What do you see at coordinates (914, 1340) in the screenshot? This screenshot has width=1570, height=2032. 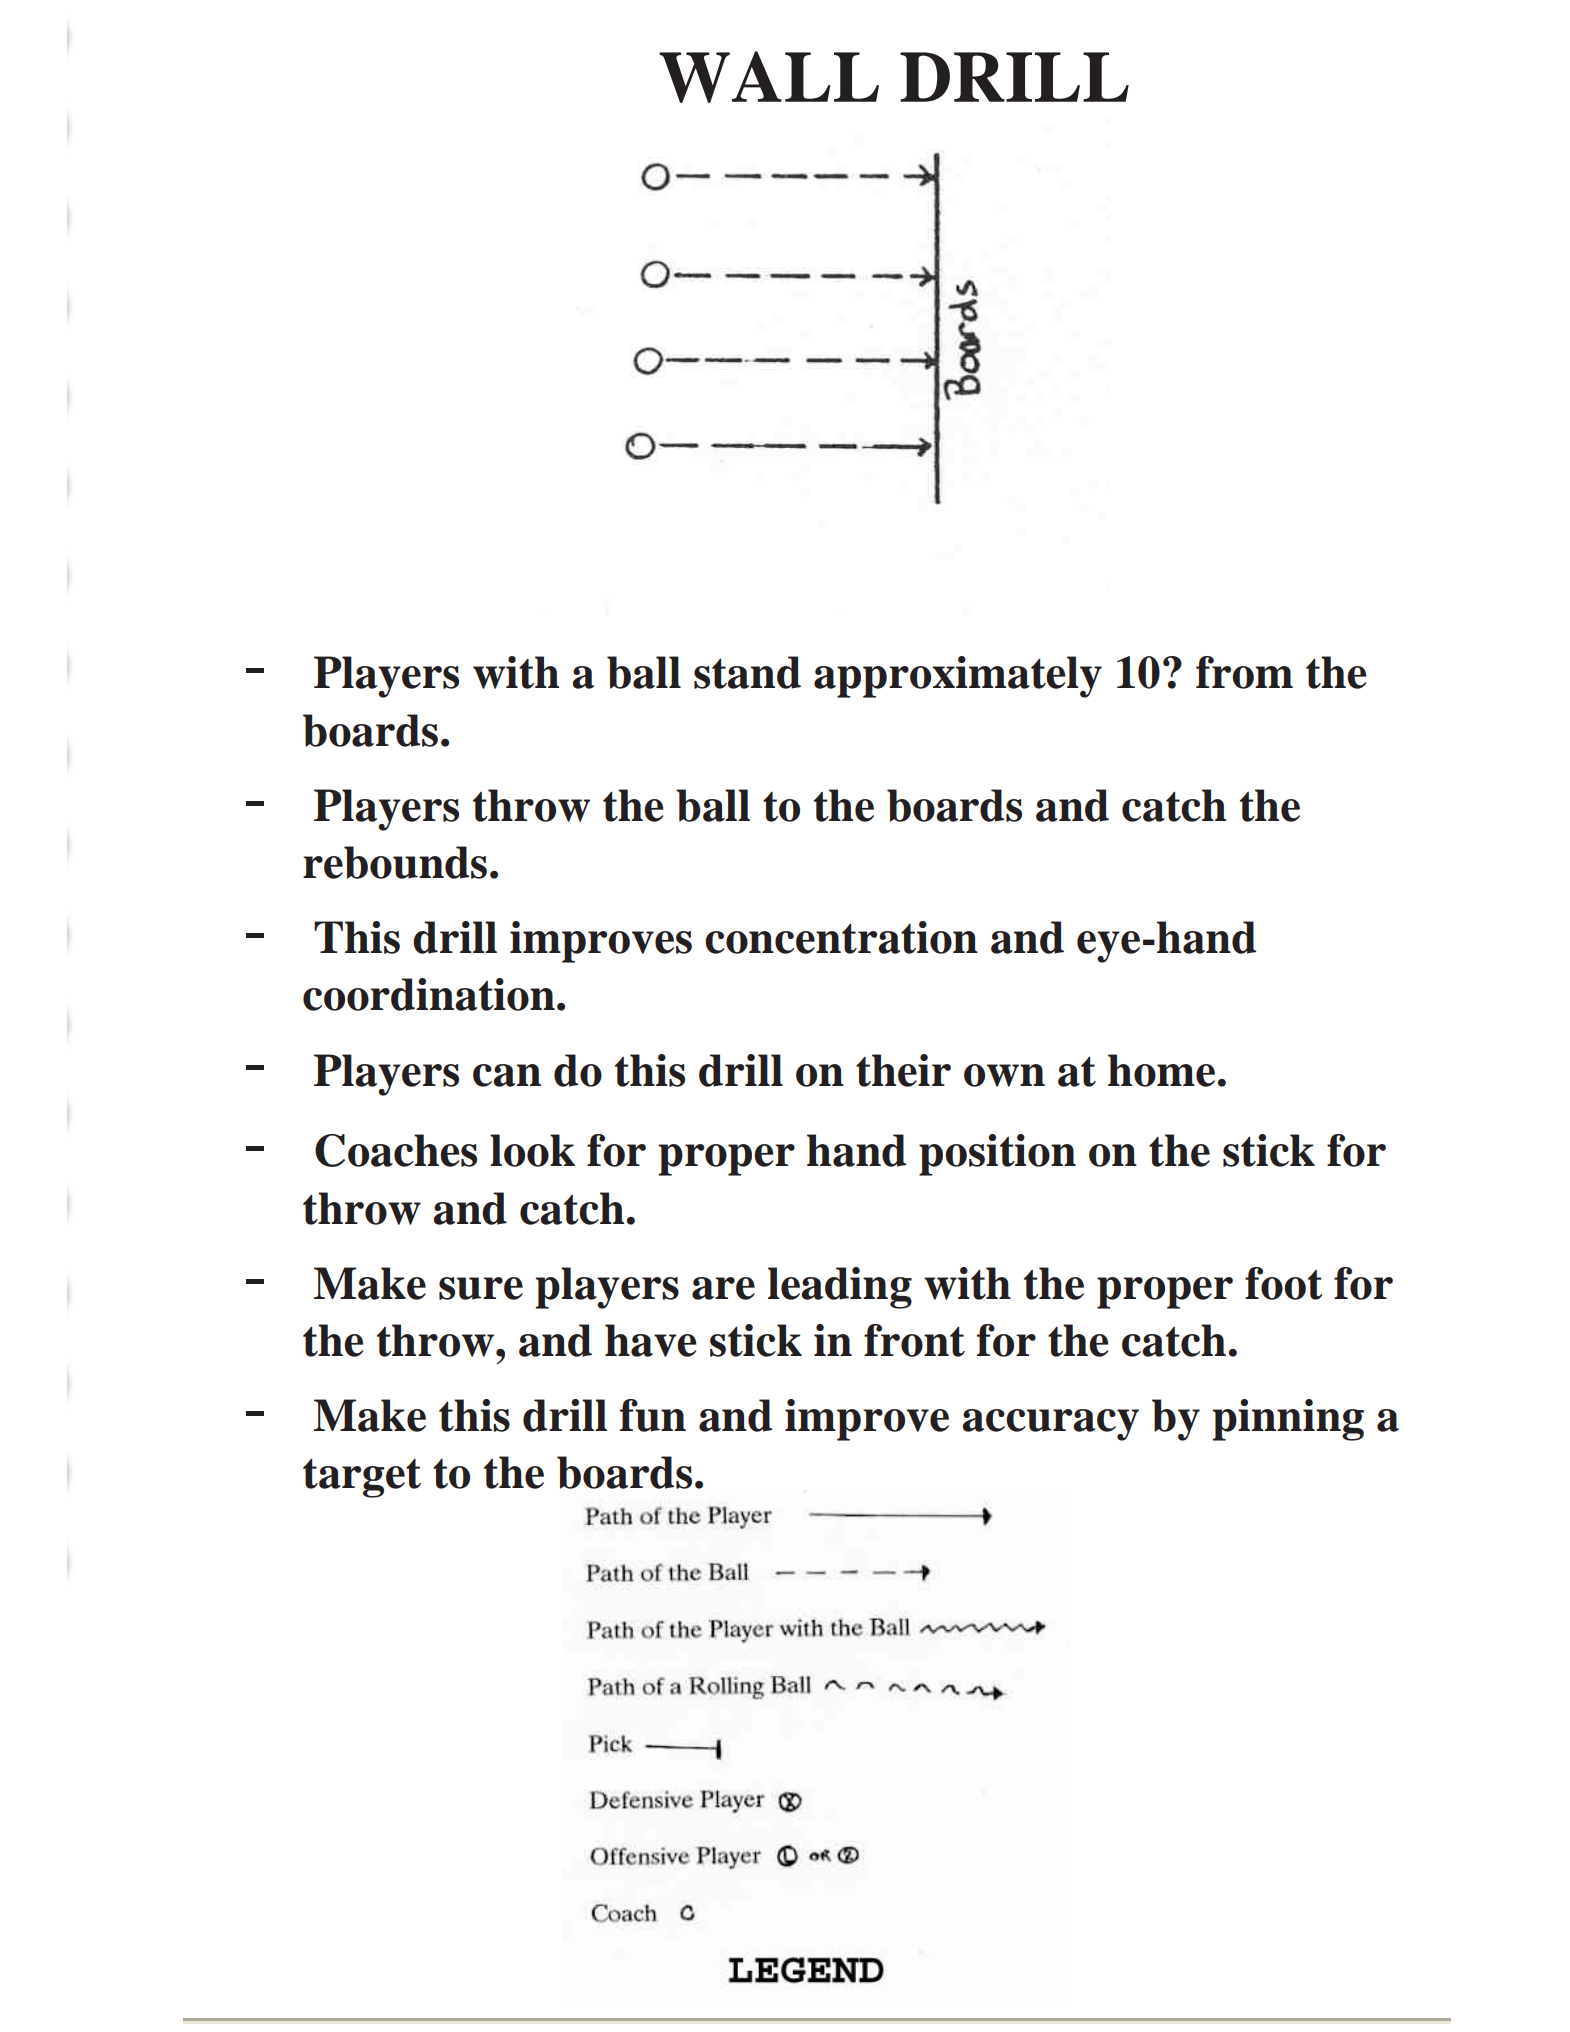 I see `front` at bounding box center [914, 1340].
